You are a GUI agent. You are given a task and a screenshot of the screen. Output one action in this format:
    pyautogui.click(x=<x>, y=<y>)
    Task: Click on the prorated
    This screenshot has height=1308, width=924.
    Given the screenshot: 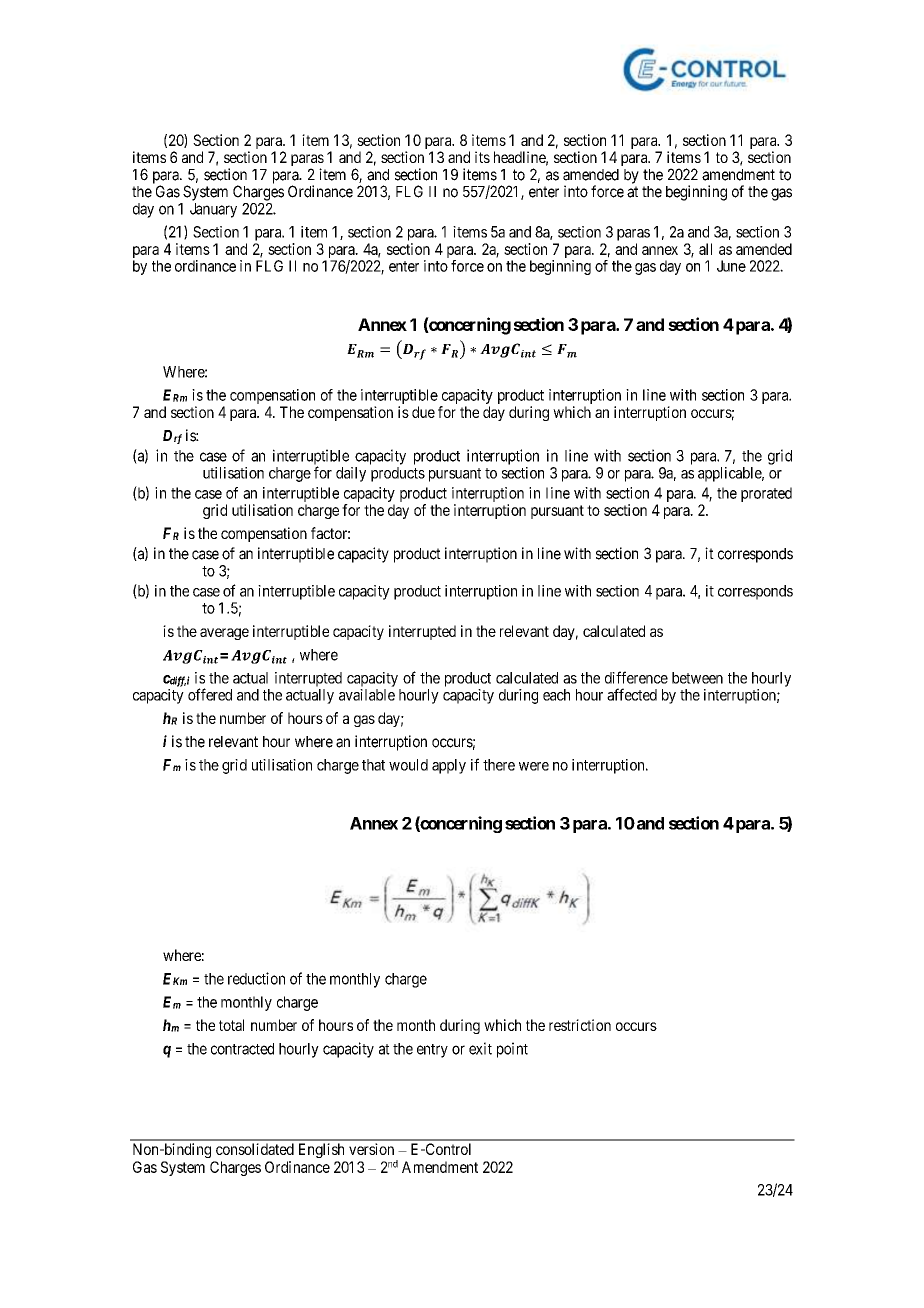 What is the action you would take?
    pyautogui.click(x=766, y=494)
